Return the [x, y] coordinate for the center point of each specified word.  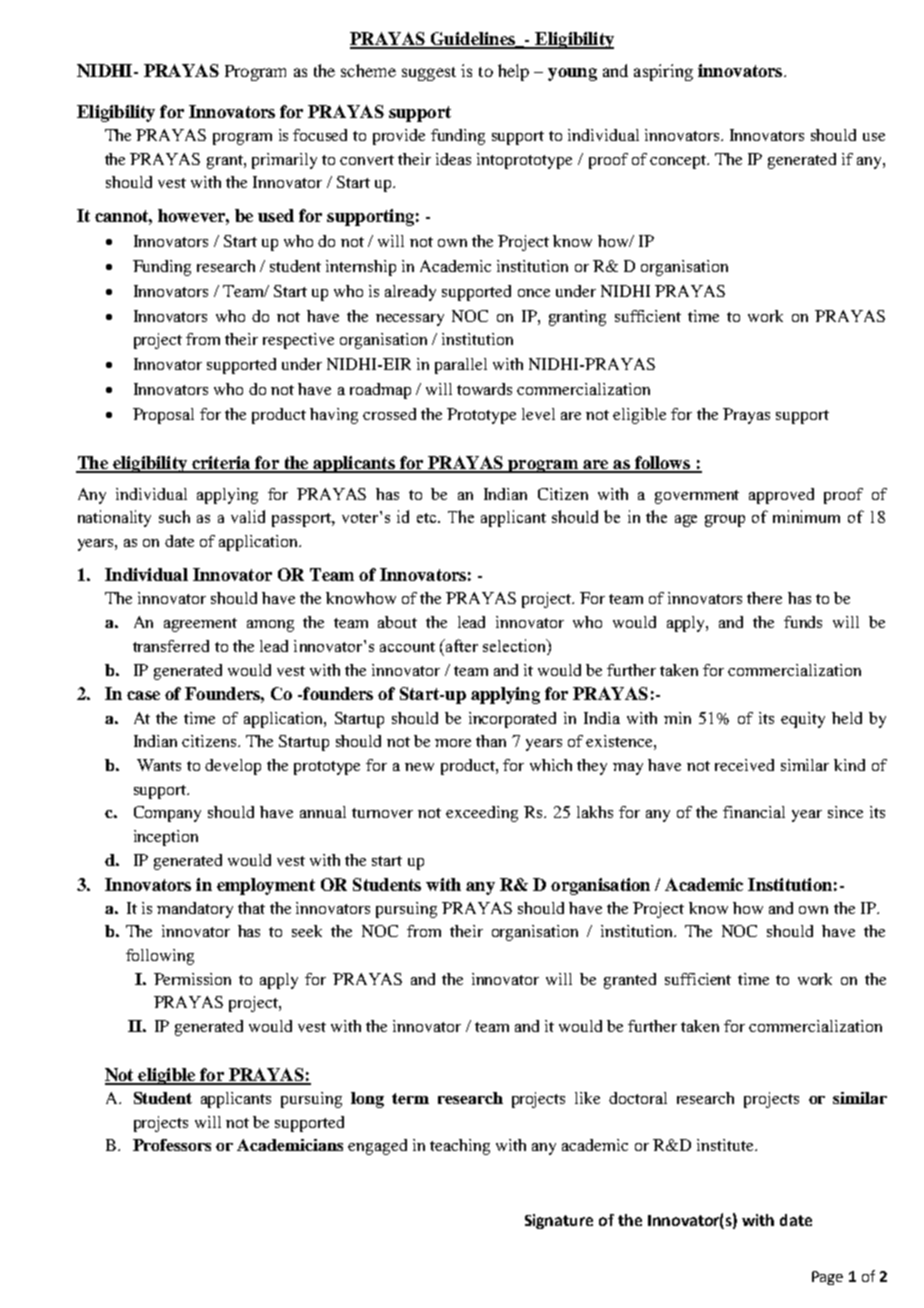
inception [166, 838]
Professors [172, 1145]
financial [754, 812]
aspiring [663, 72]
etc [428, 518]
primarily [284, 161]
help [513, 72]
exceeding [482, 814]
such [174, 516]
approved [781, 496]
